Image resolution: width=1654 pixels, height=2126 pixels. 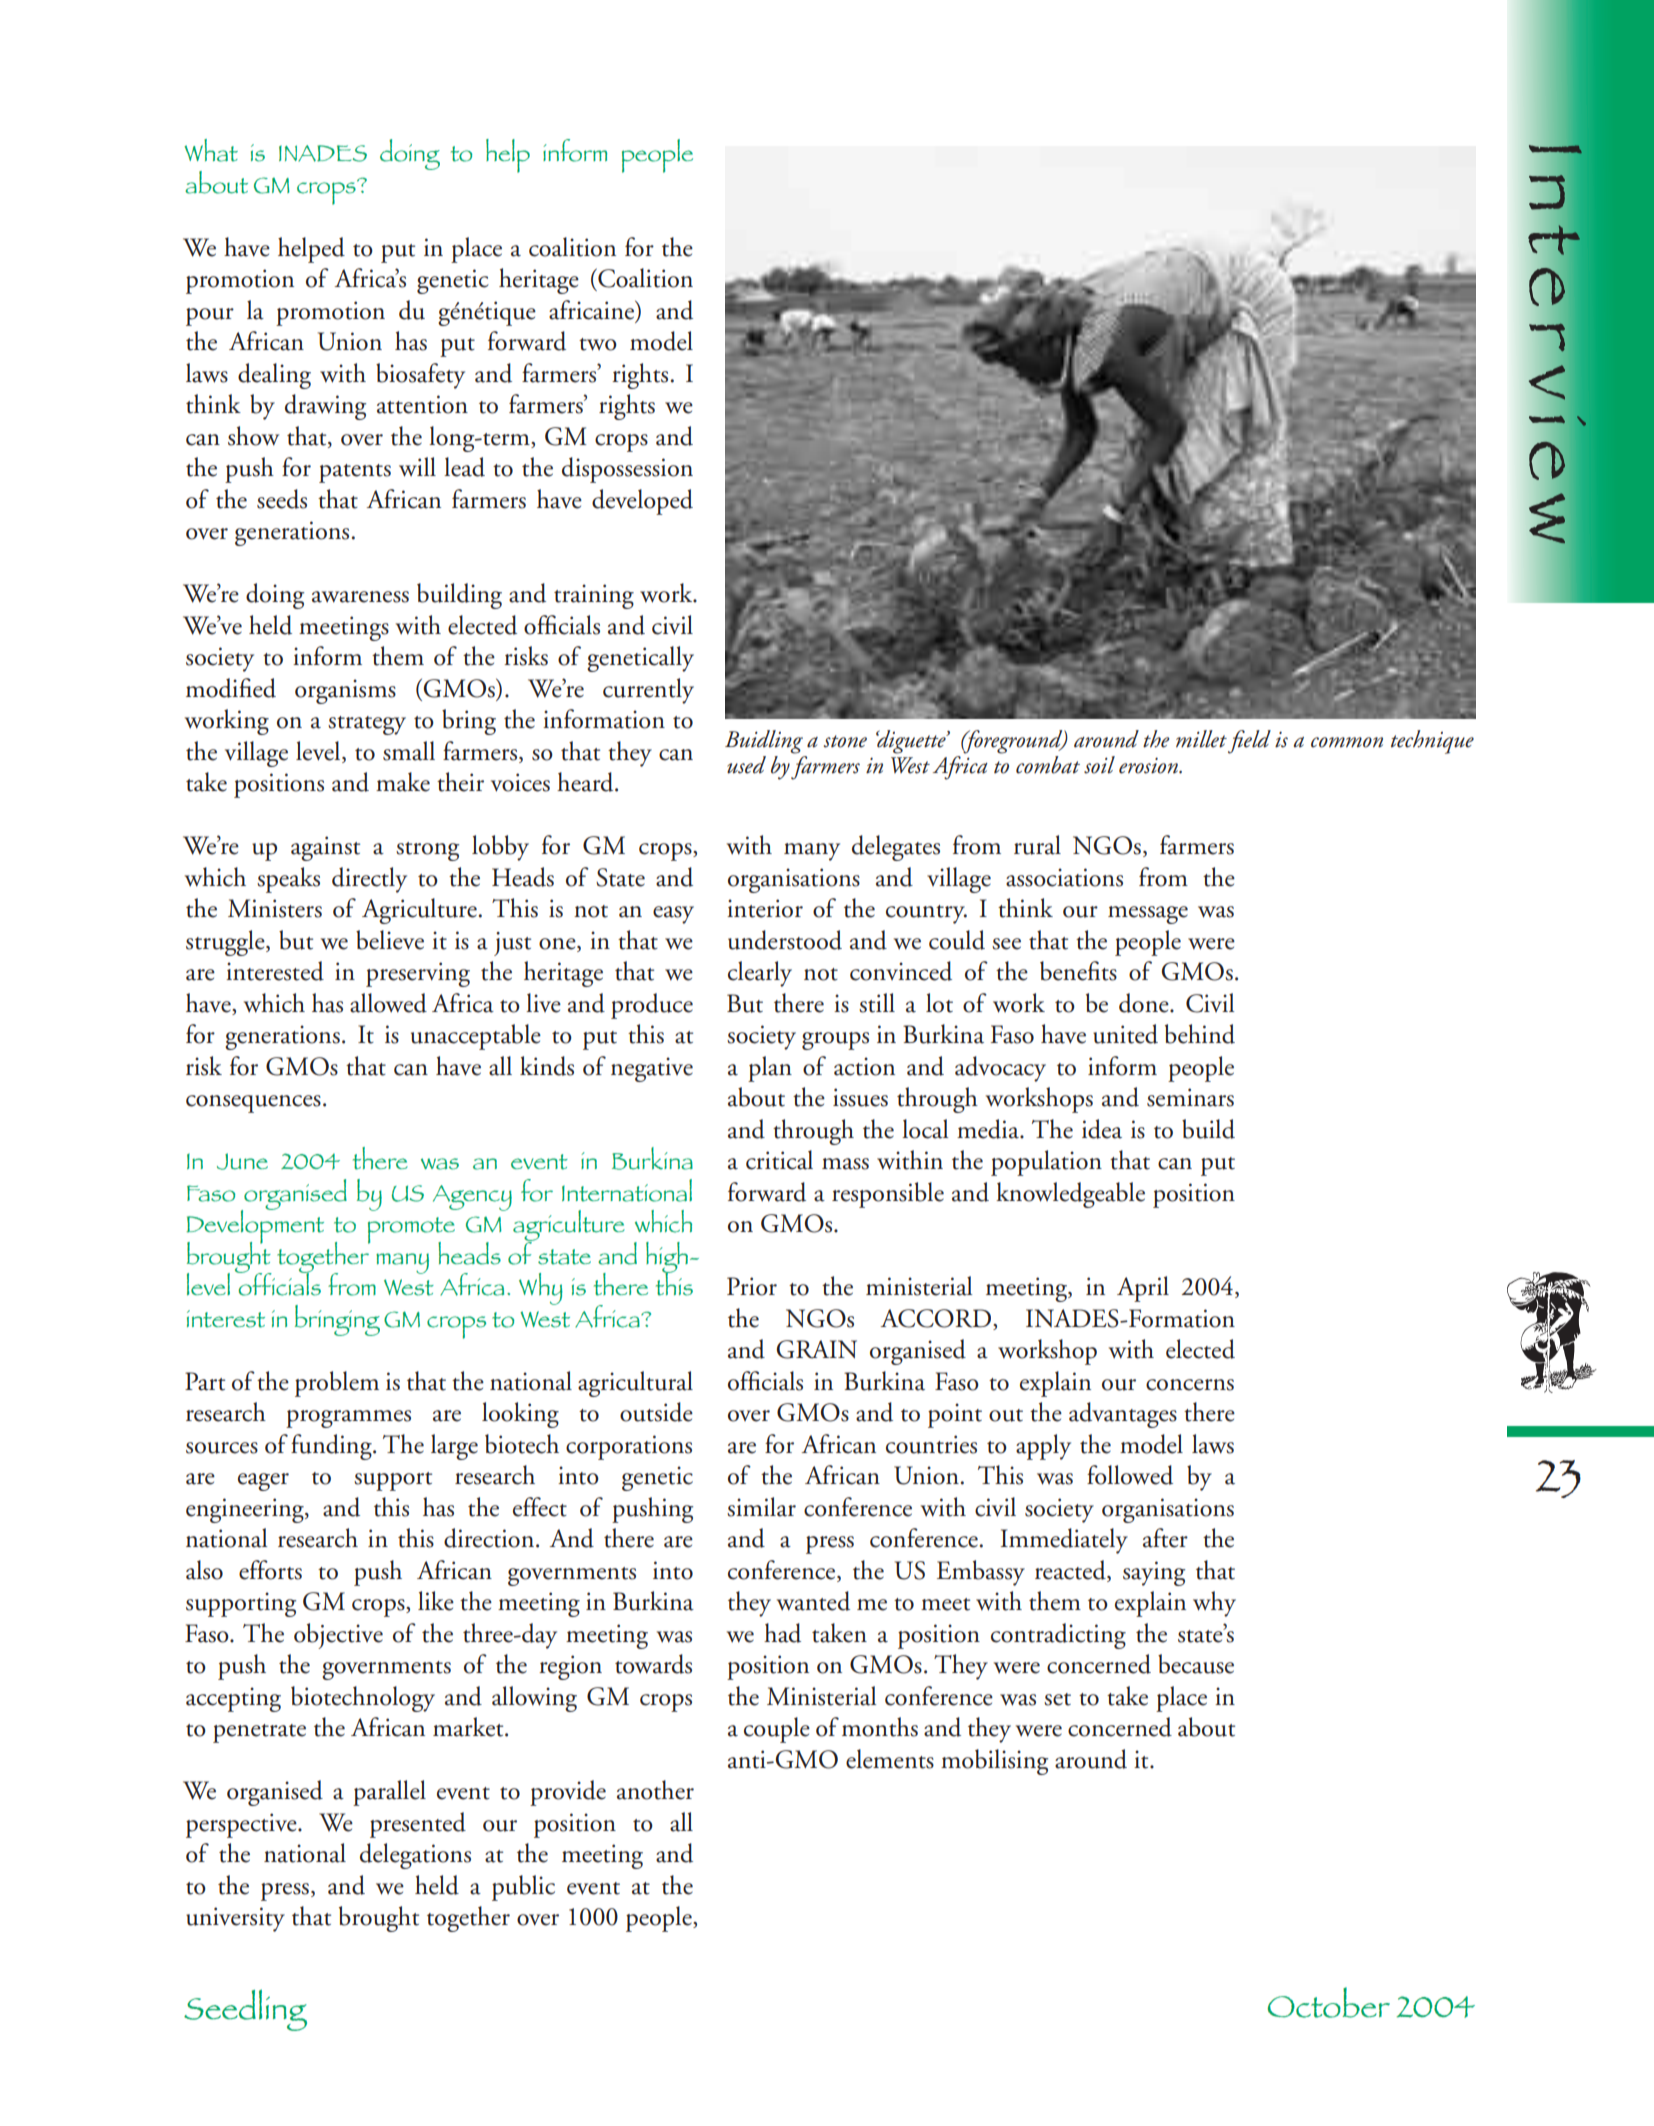 I want to click on common, so click(x=1347, y=742).
